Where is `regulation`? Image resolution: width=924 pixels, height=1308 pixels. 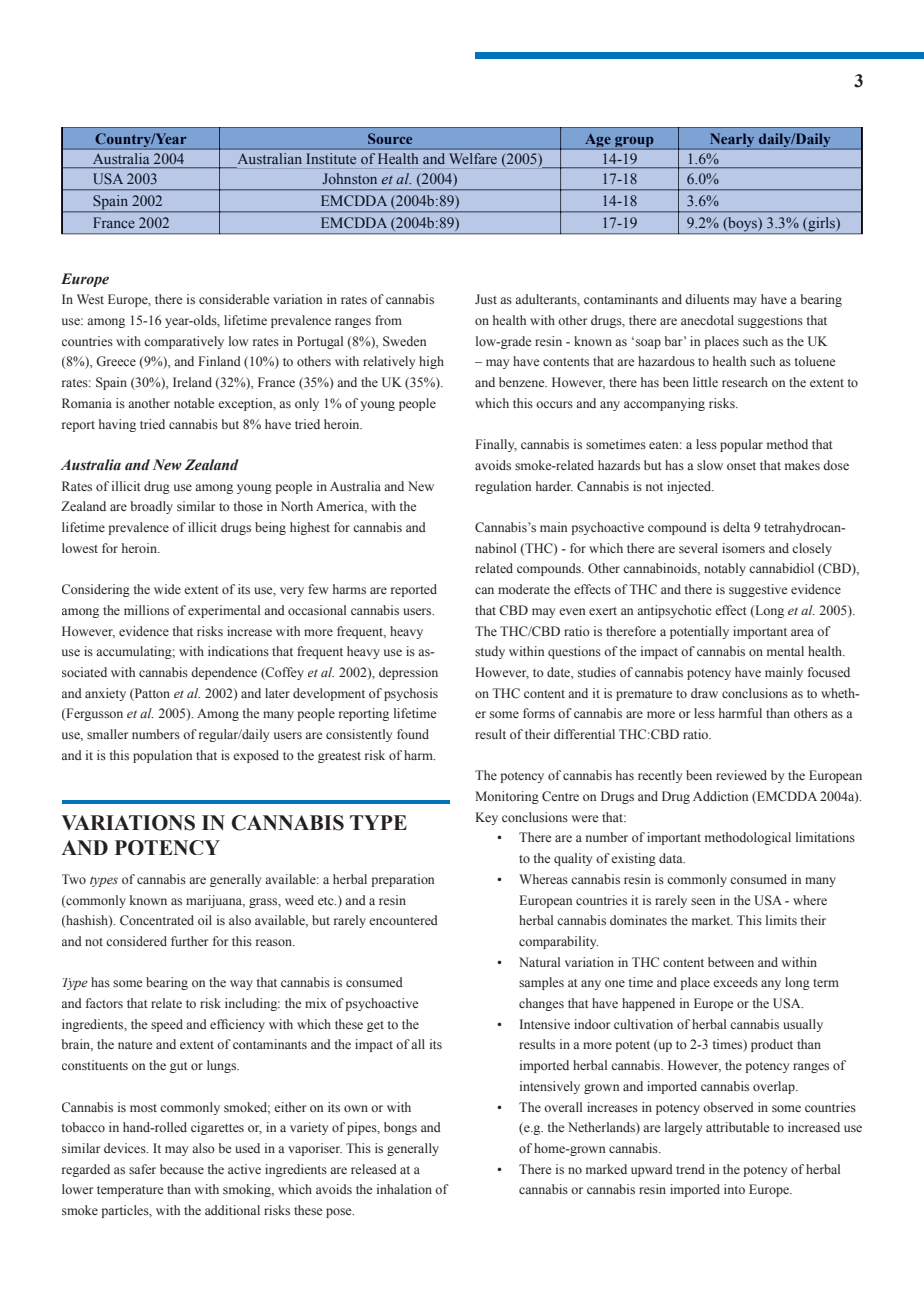
regulation is located at coordinates (503, 487).
